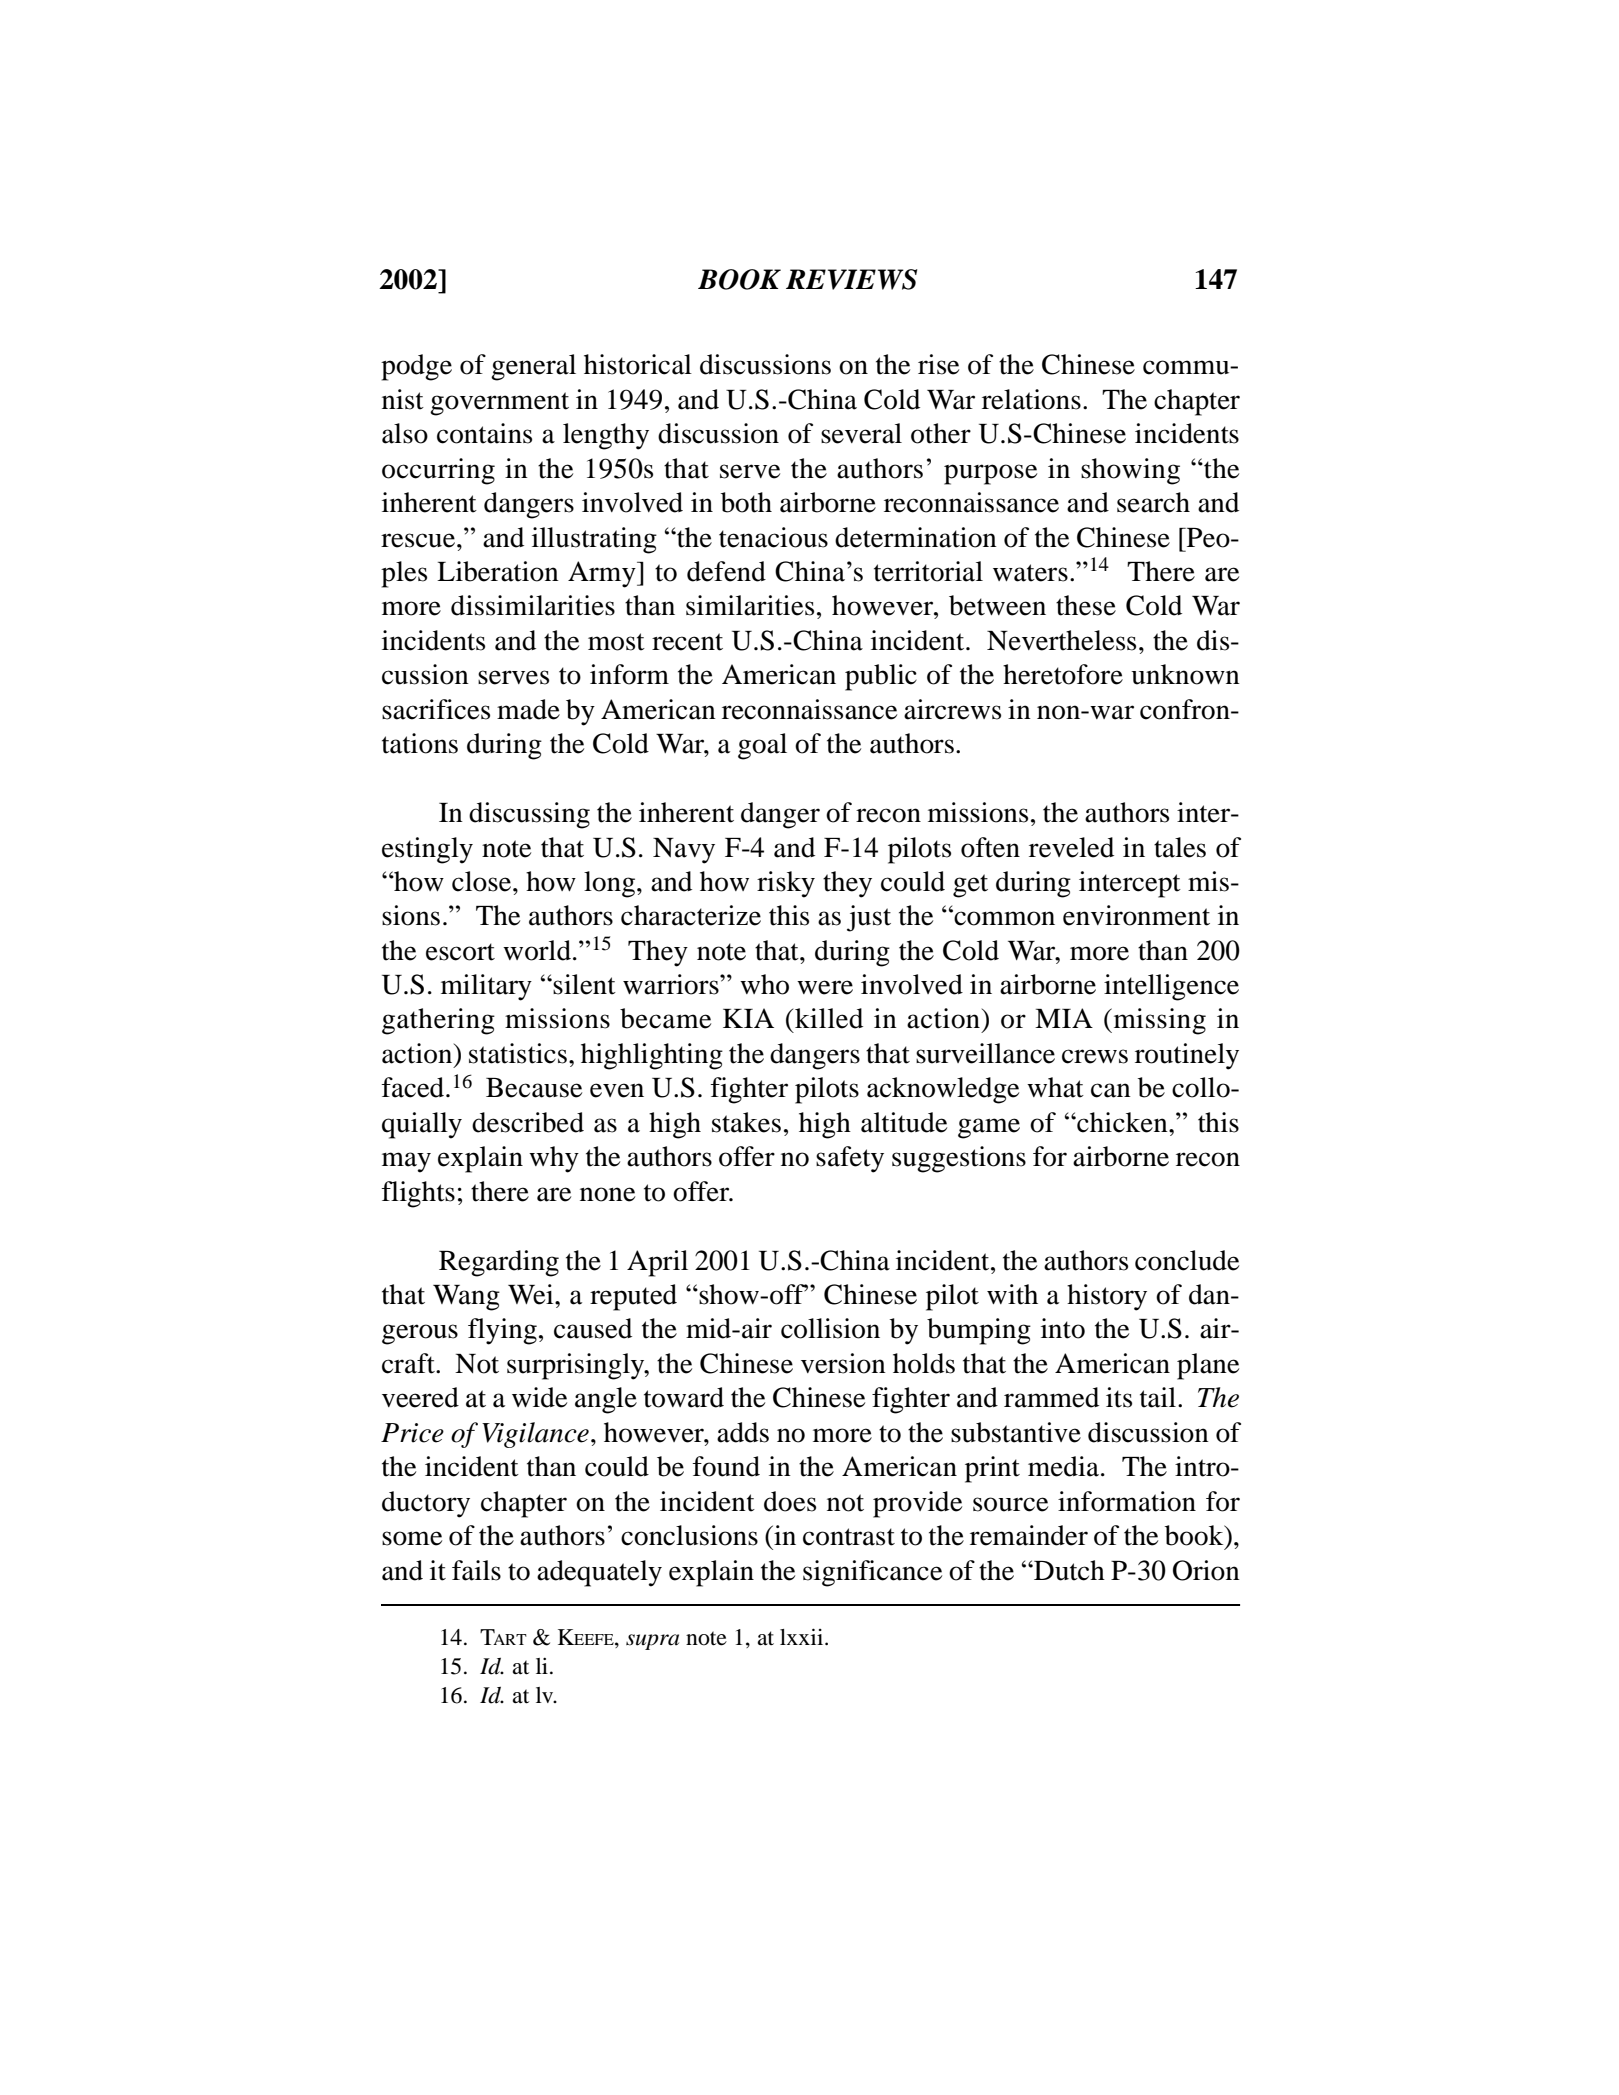 The width and height of the screenshot is (1619, 2095). What do you see at coordinates (603, 574) in the screenshot?
I see `Army` at bounding box center [603, 574].
